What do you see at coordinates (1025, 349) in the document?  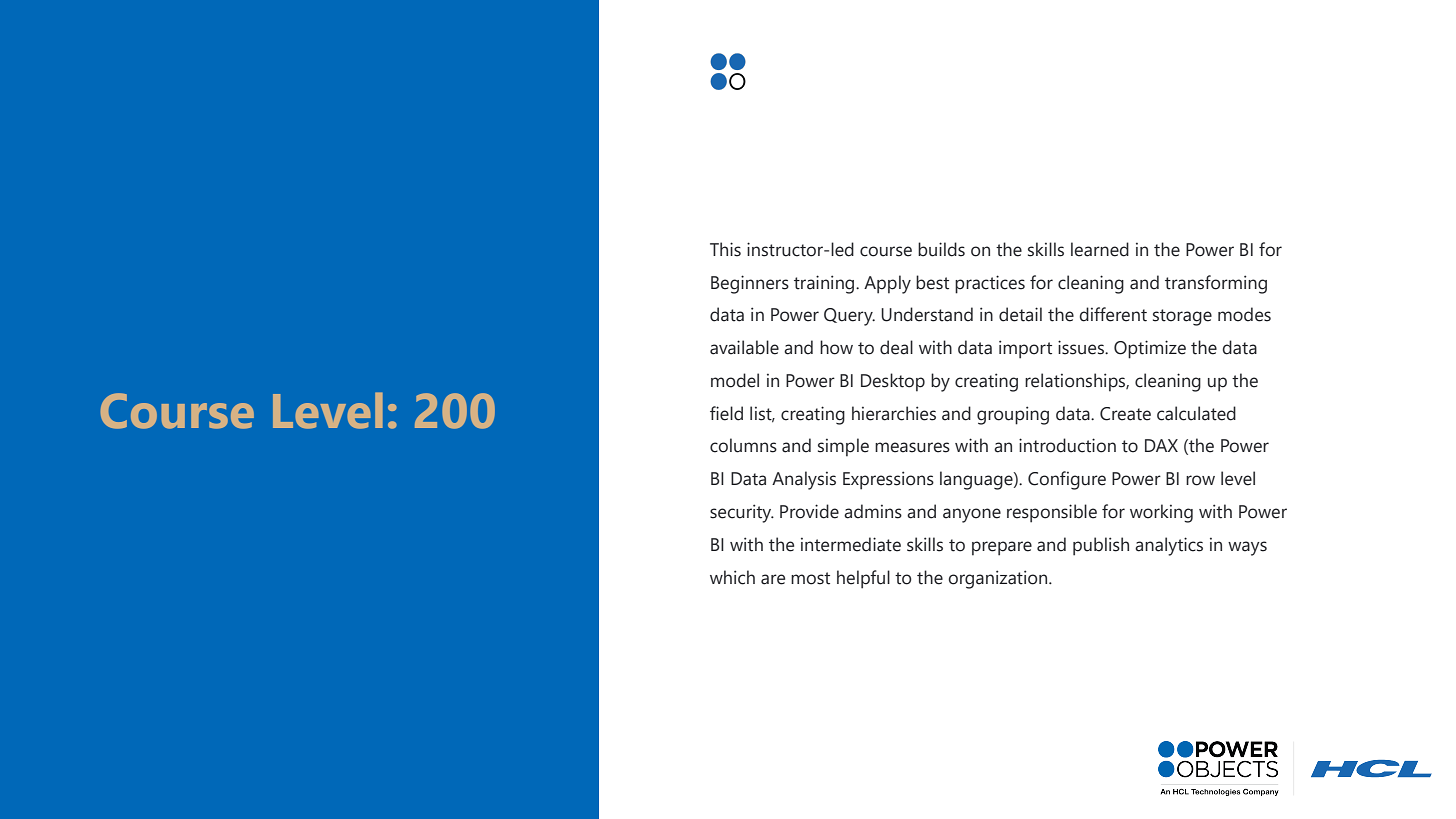 I see `import` at bounding box center [1025, 349].
